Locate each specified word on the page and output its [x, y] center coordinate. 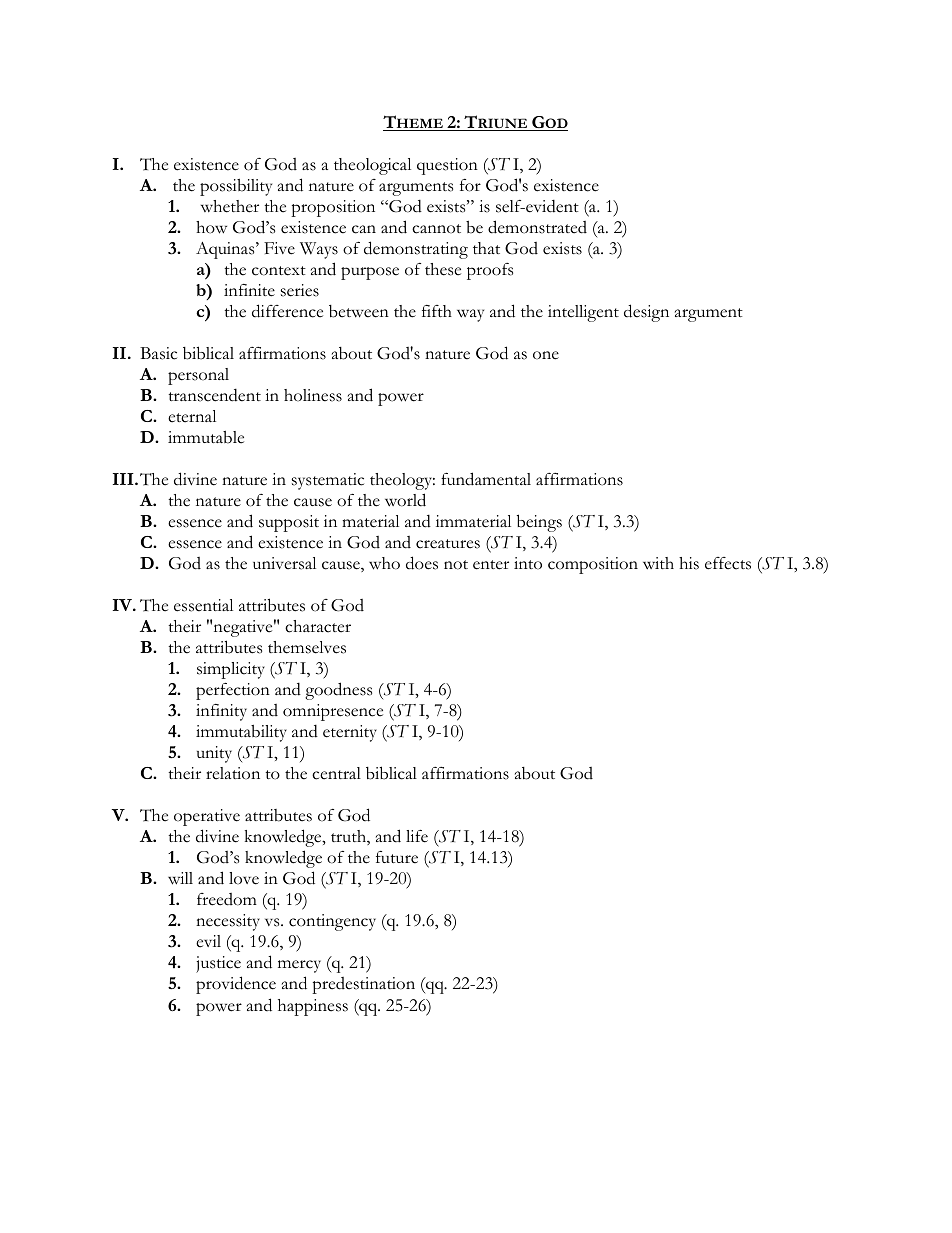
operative [207, 817]
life [417, 836]
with [658, 563]
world [405, 500]
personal [198, 376]
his [689, 563]
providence [236, 985]
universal [284, 563]
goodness [338, 691]
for [470, 185]
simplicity [231, 670]
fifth [437, 311]
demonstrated [537, 227]
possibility [236, 187]
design [646, 313]
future [397, 857]
